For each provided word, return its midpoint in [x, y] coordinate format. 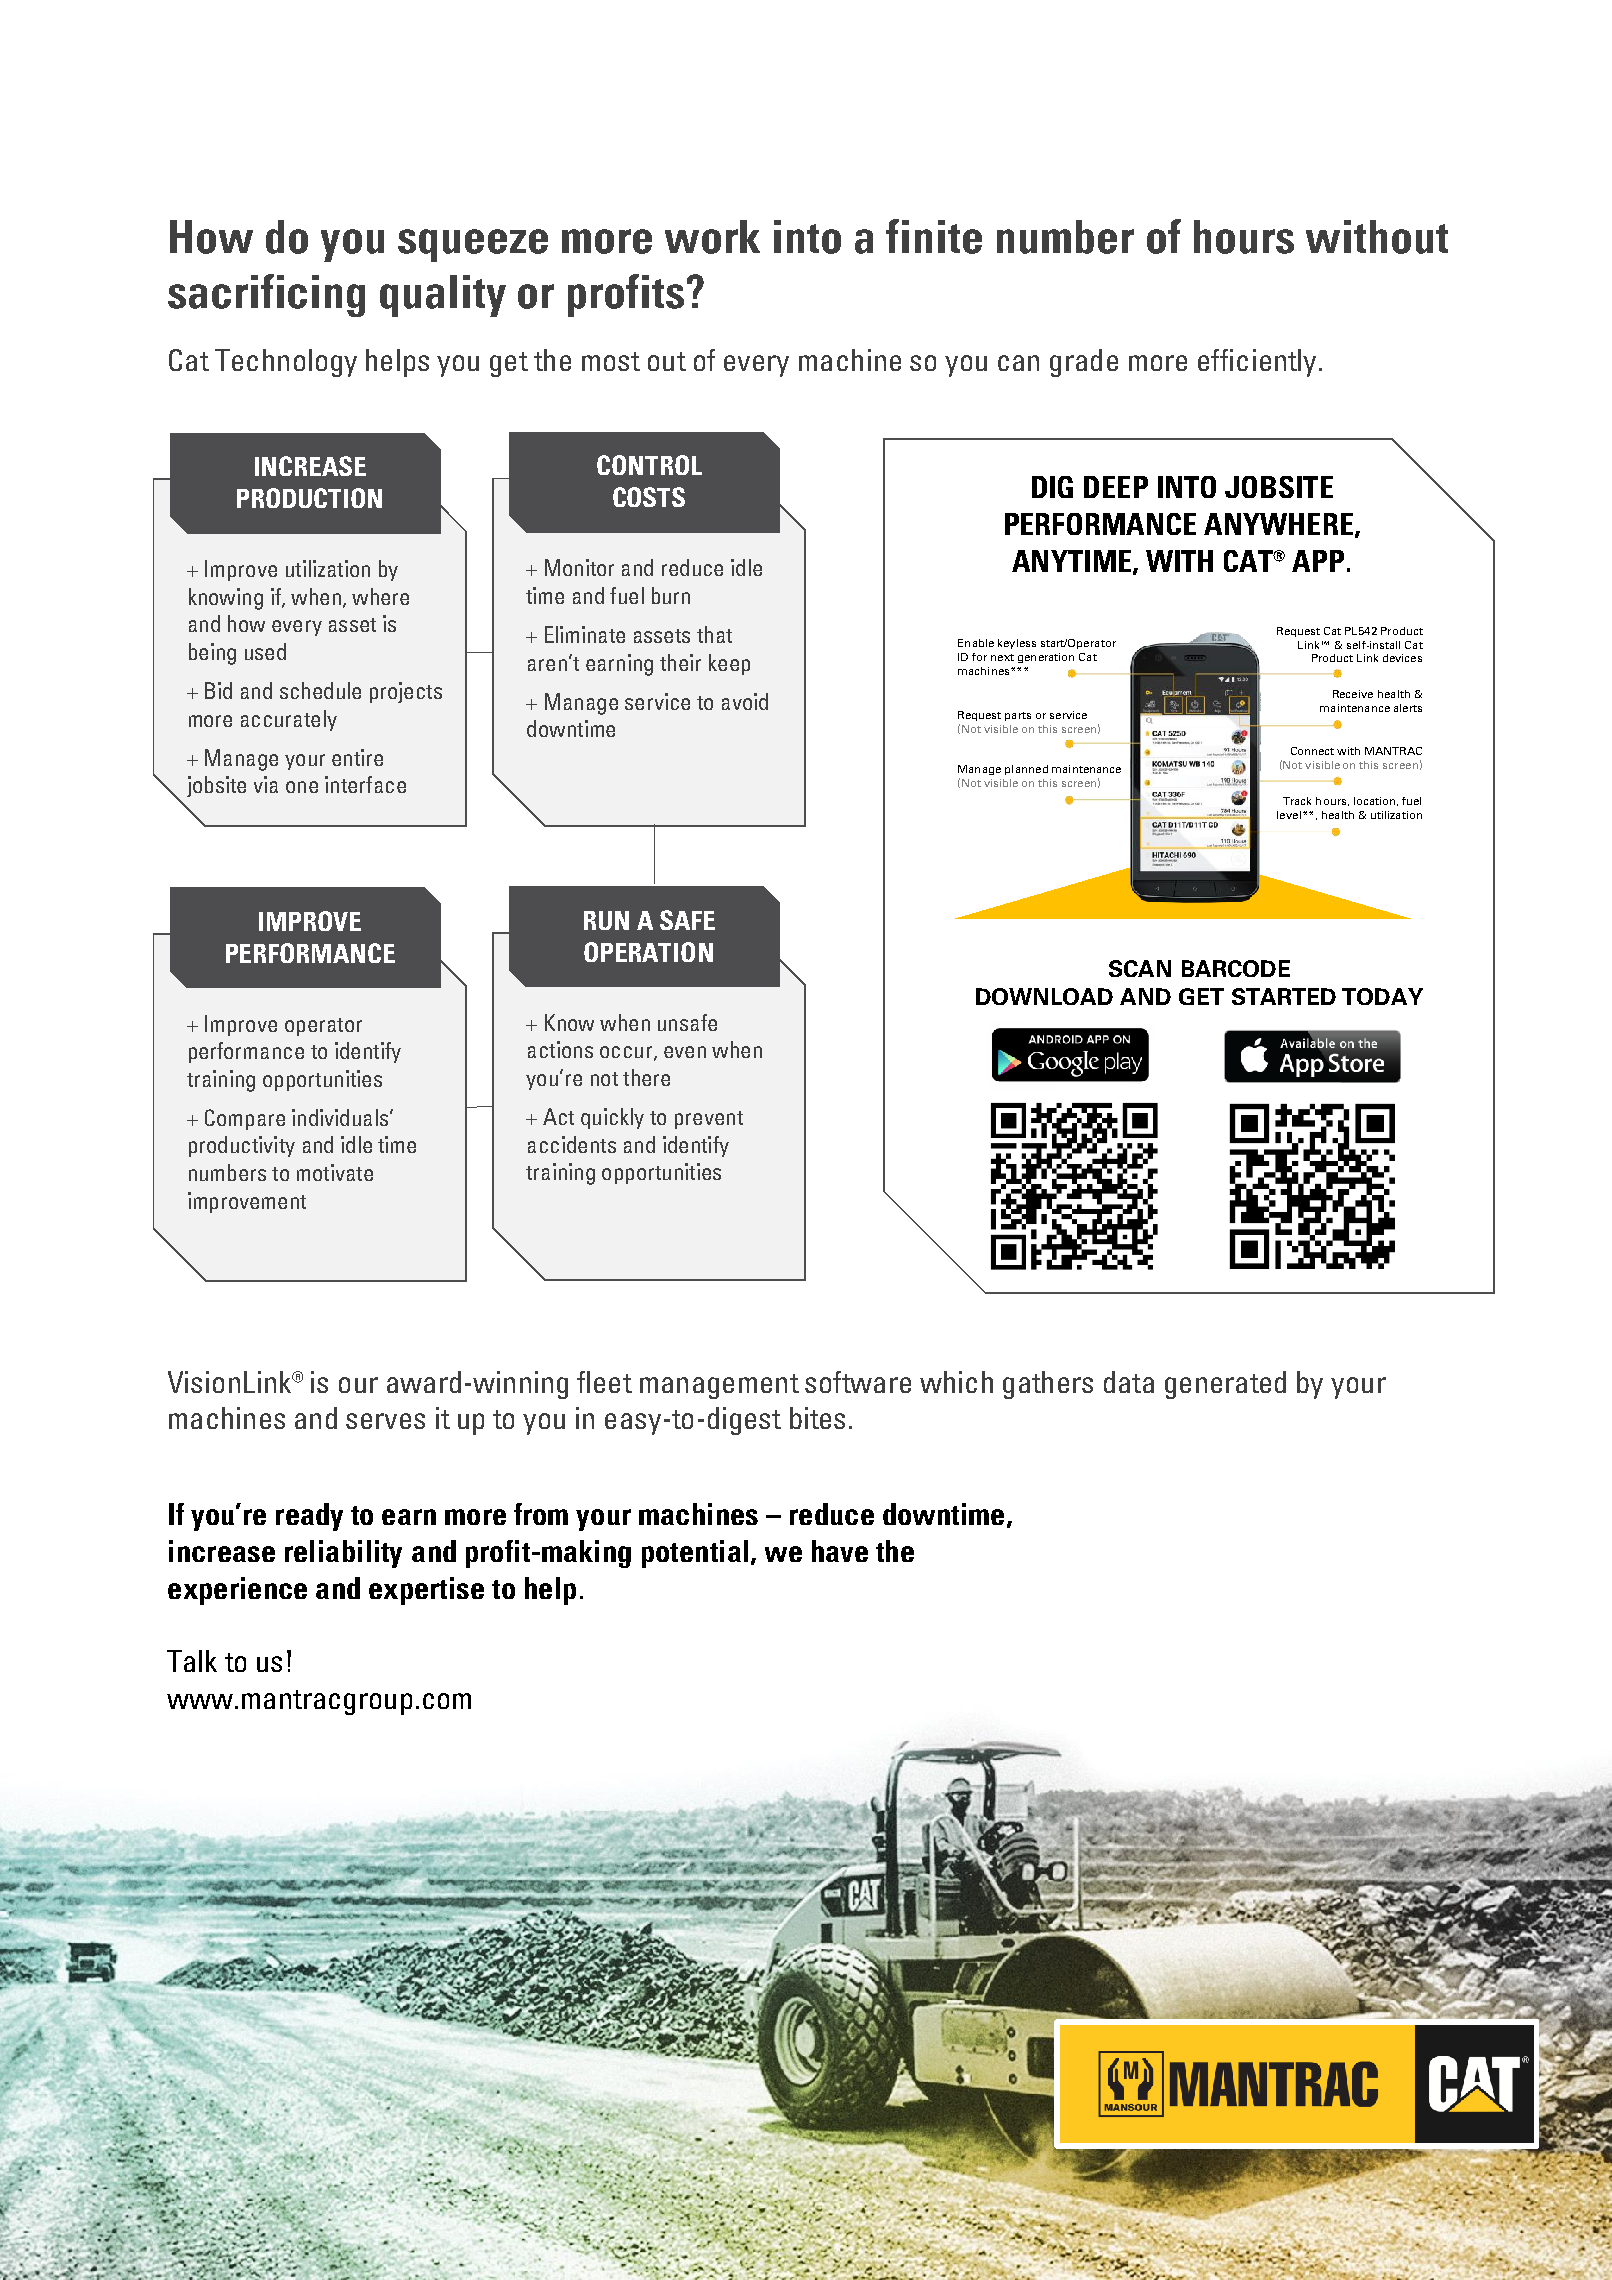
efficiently [1259, 363]
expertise [426, 1591]
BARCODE [1236, 968]
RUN [606, 920]
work [712, 237]
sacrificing [266, 295]
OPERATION [648, 952]
